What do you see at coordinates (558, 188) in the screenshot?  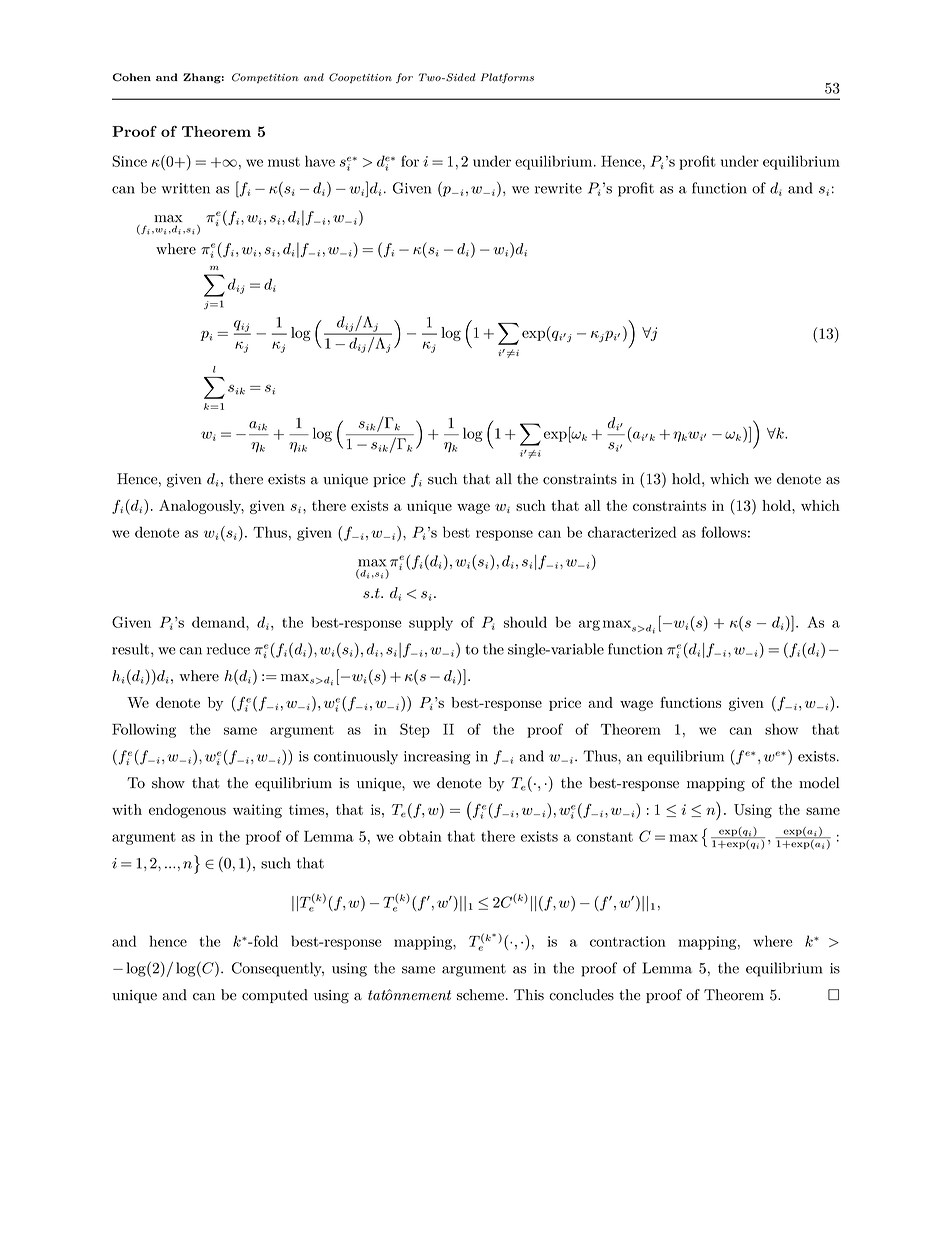 I see `rewrite` at bounding box center [558, 188].
